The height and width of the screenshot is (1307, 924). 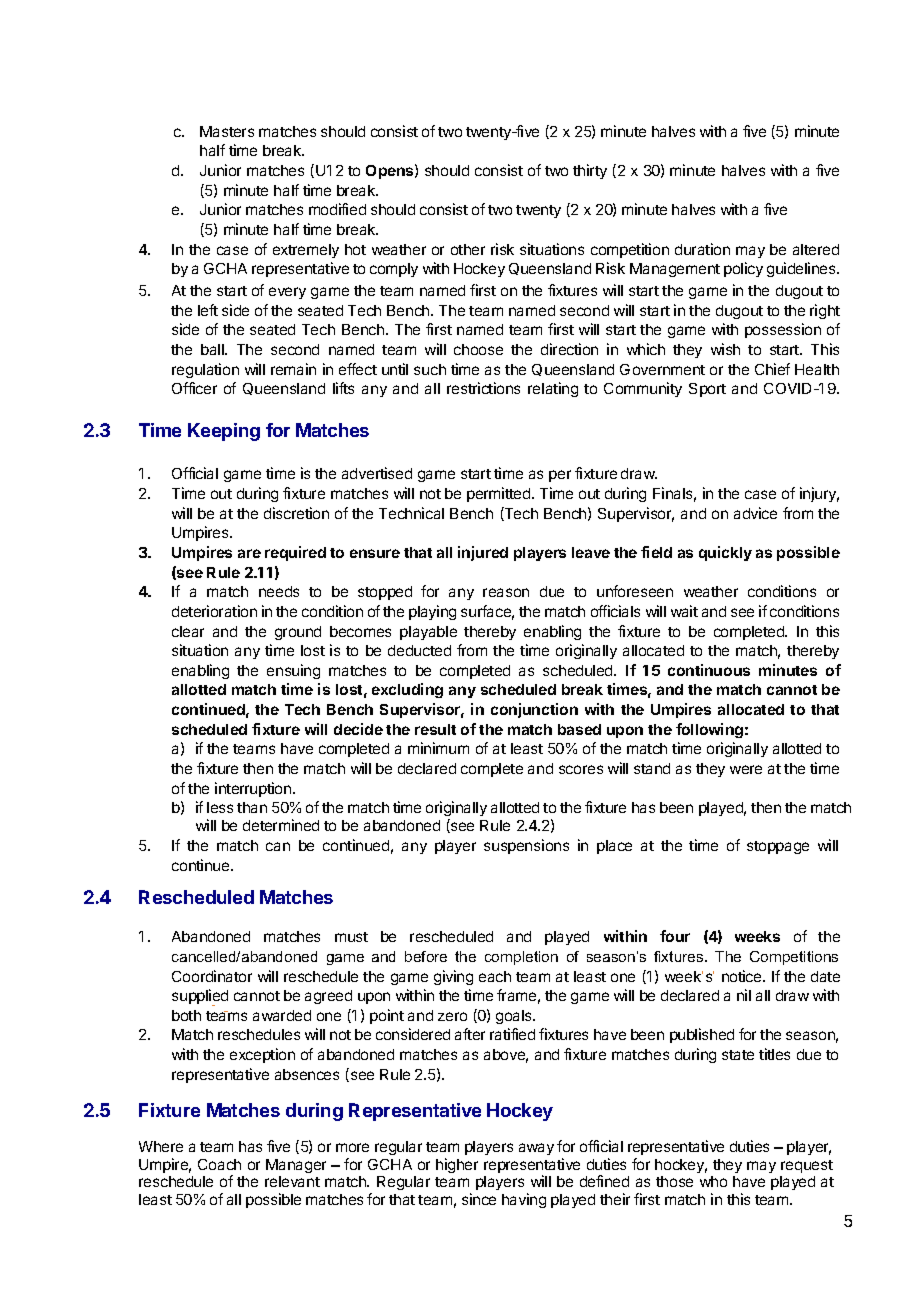 I want to click on Masters, so click(x=227, y=131).
